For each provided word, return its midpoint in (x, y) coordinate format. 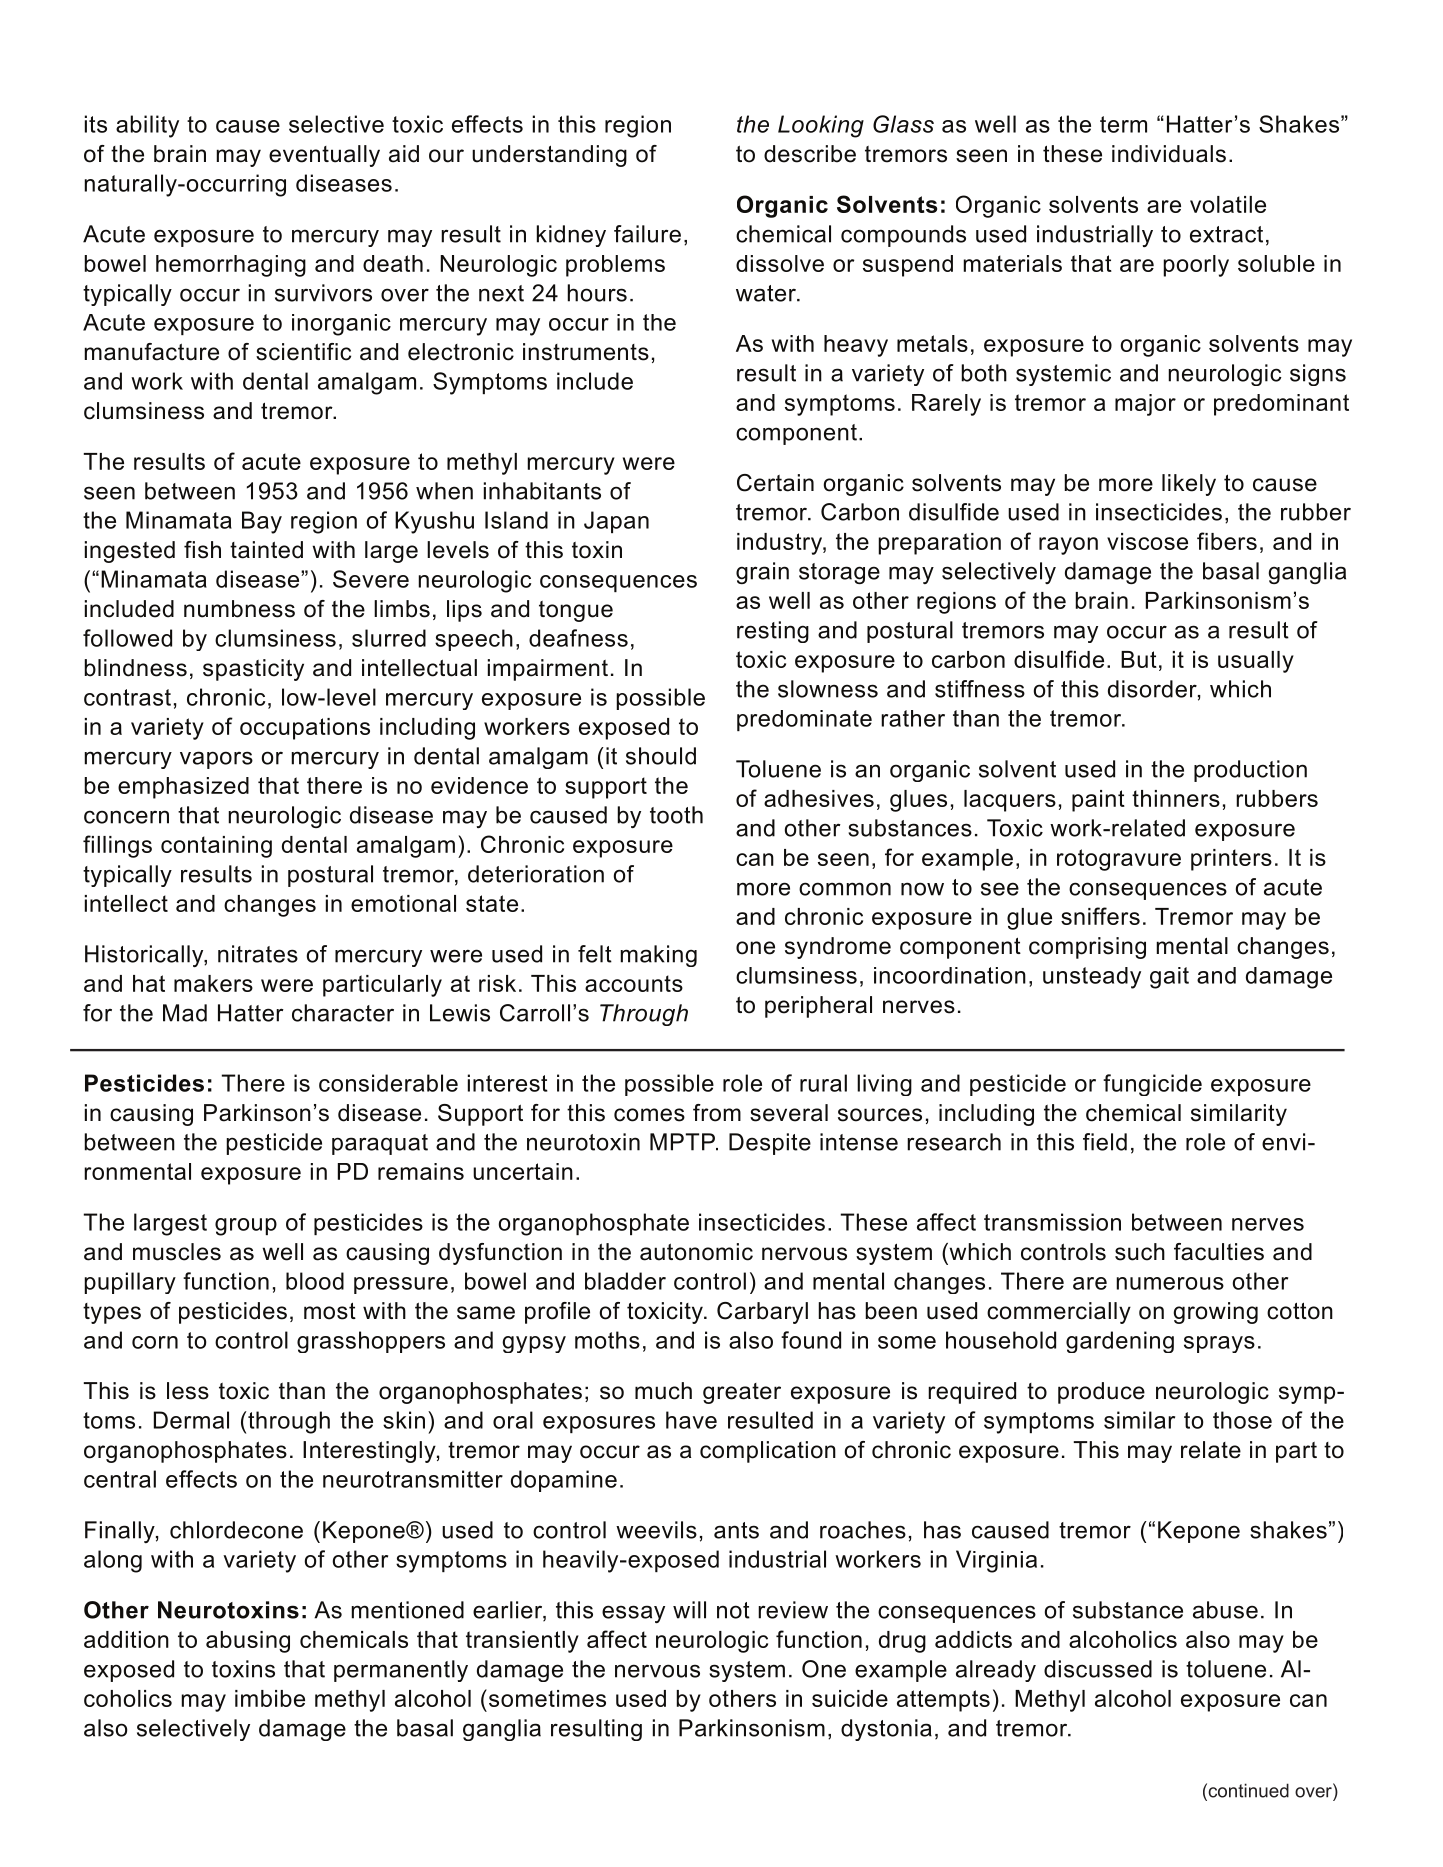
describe (810, 154)
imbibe (270, 1698)
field (1105, 1142)
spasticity (253, 670)
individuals (1169, 154)
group (246, 1227)
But (1139, 659)
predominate (804, 720)
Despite (770, 1144)
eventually (324, 156)
